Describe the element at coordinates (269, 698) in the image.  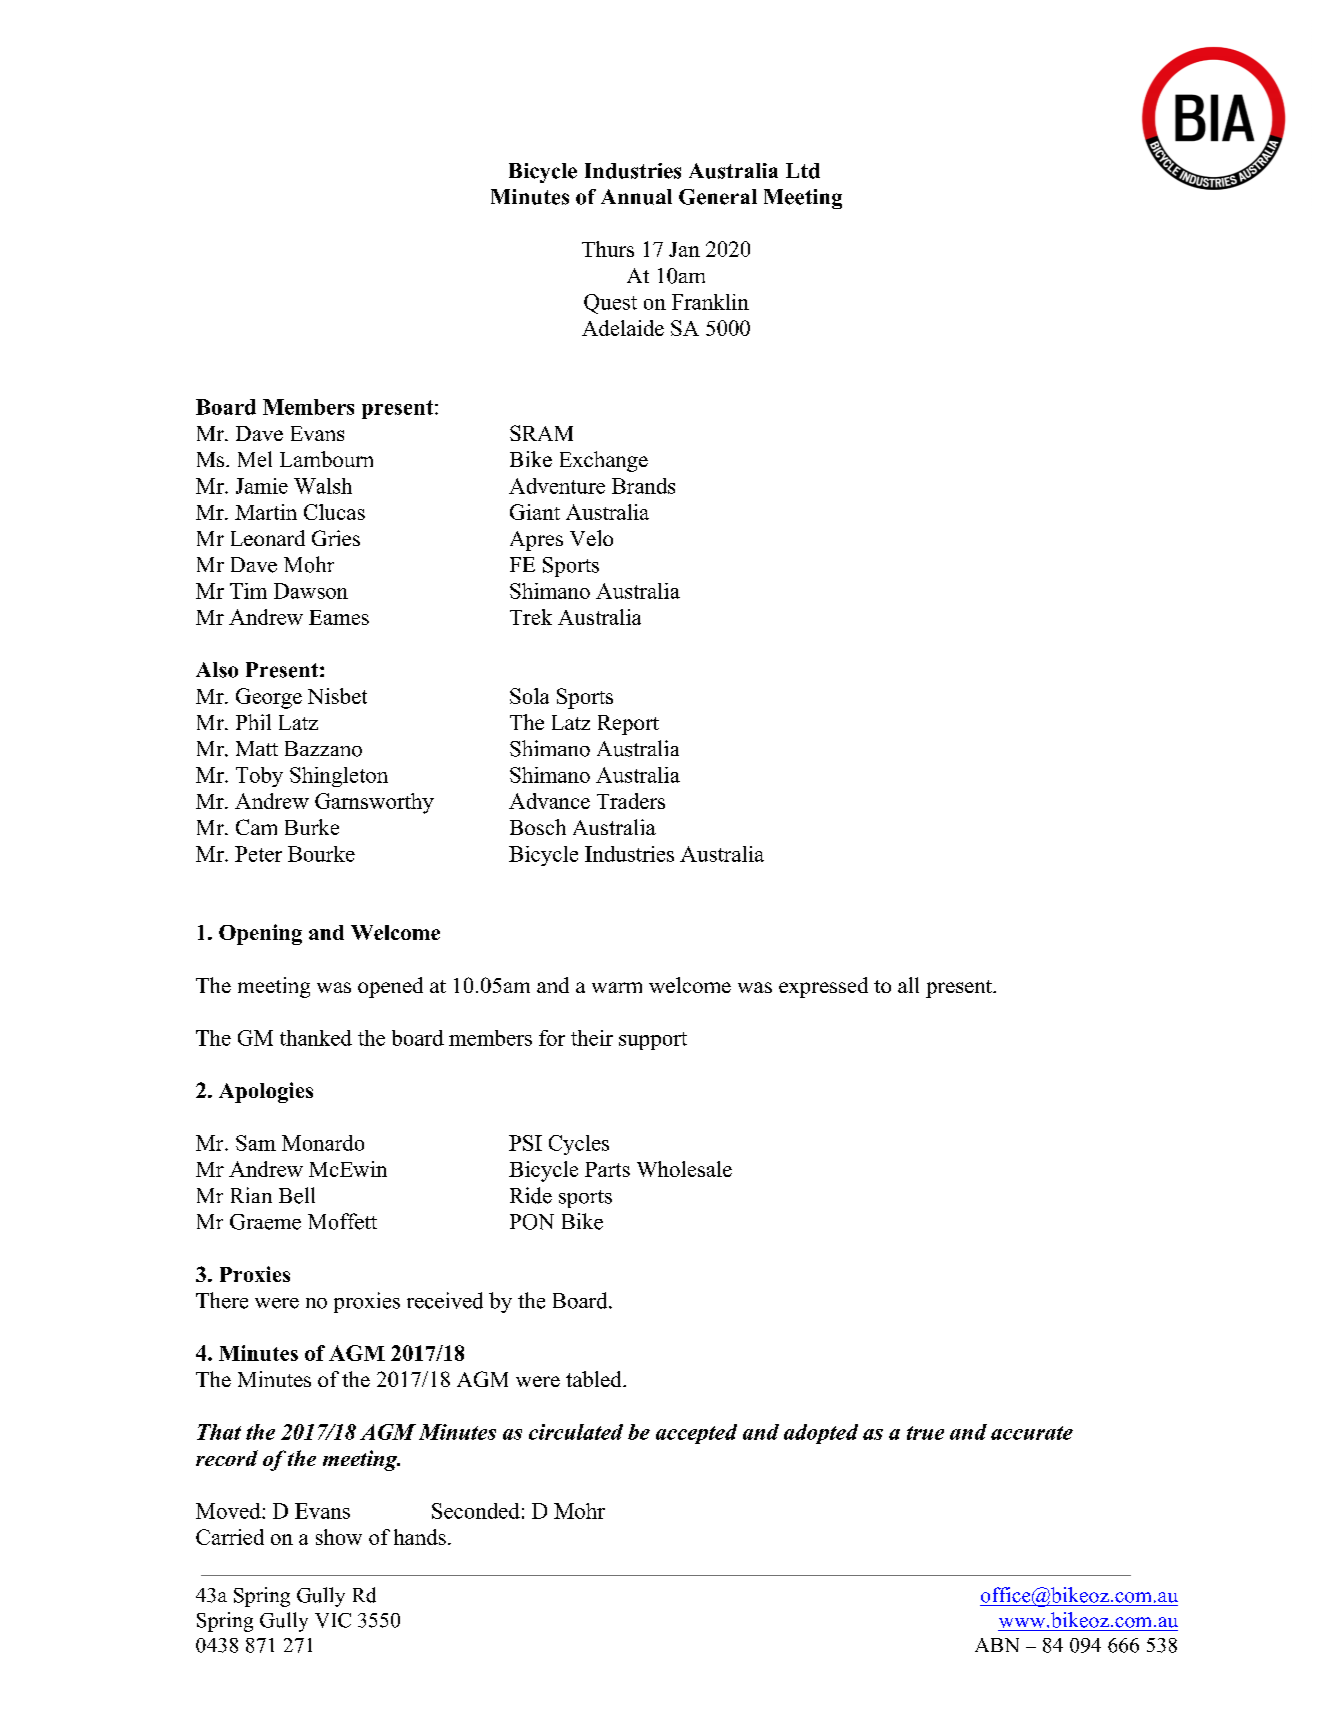
I see `George` at that location.
